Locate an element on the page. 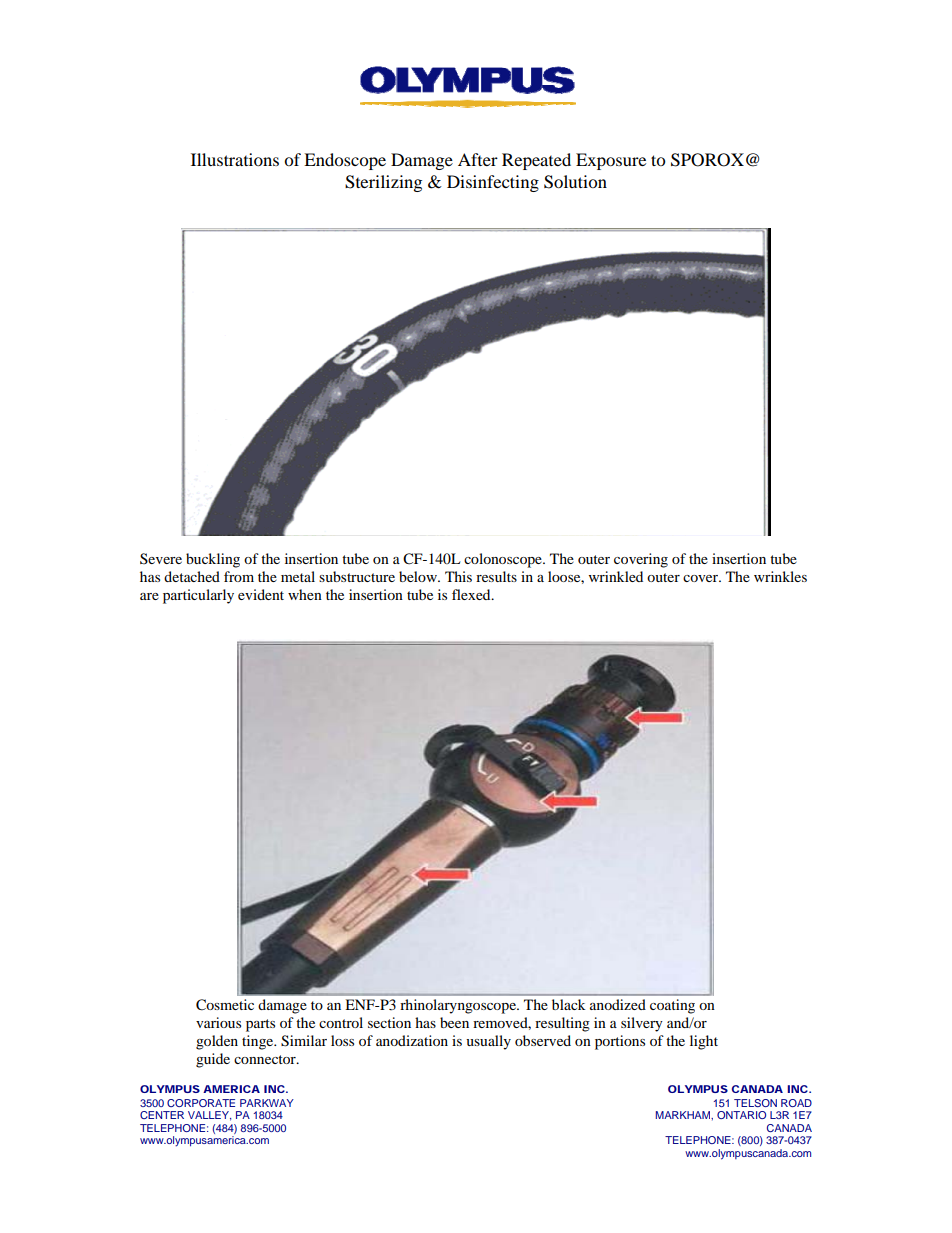 This image has height=1233, width=952. Illustrations is located at coordinates (235, 159).
